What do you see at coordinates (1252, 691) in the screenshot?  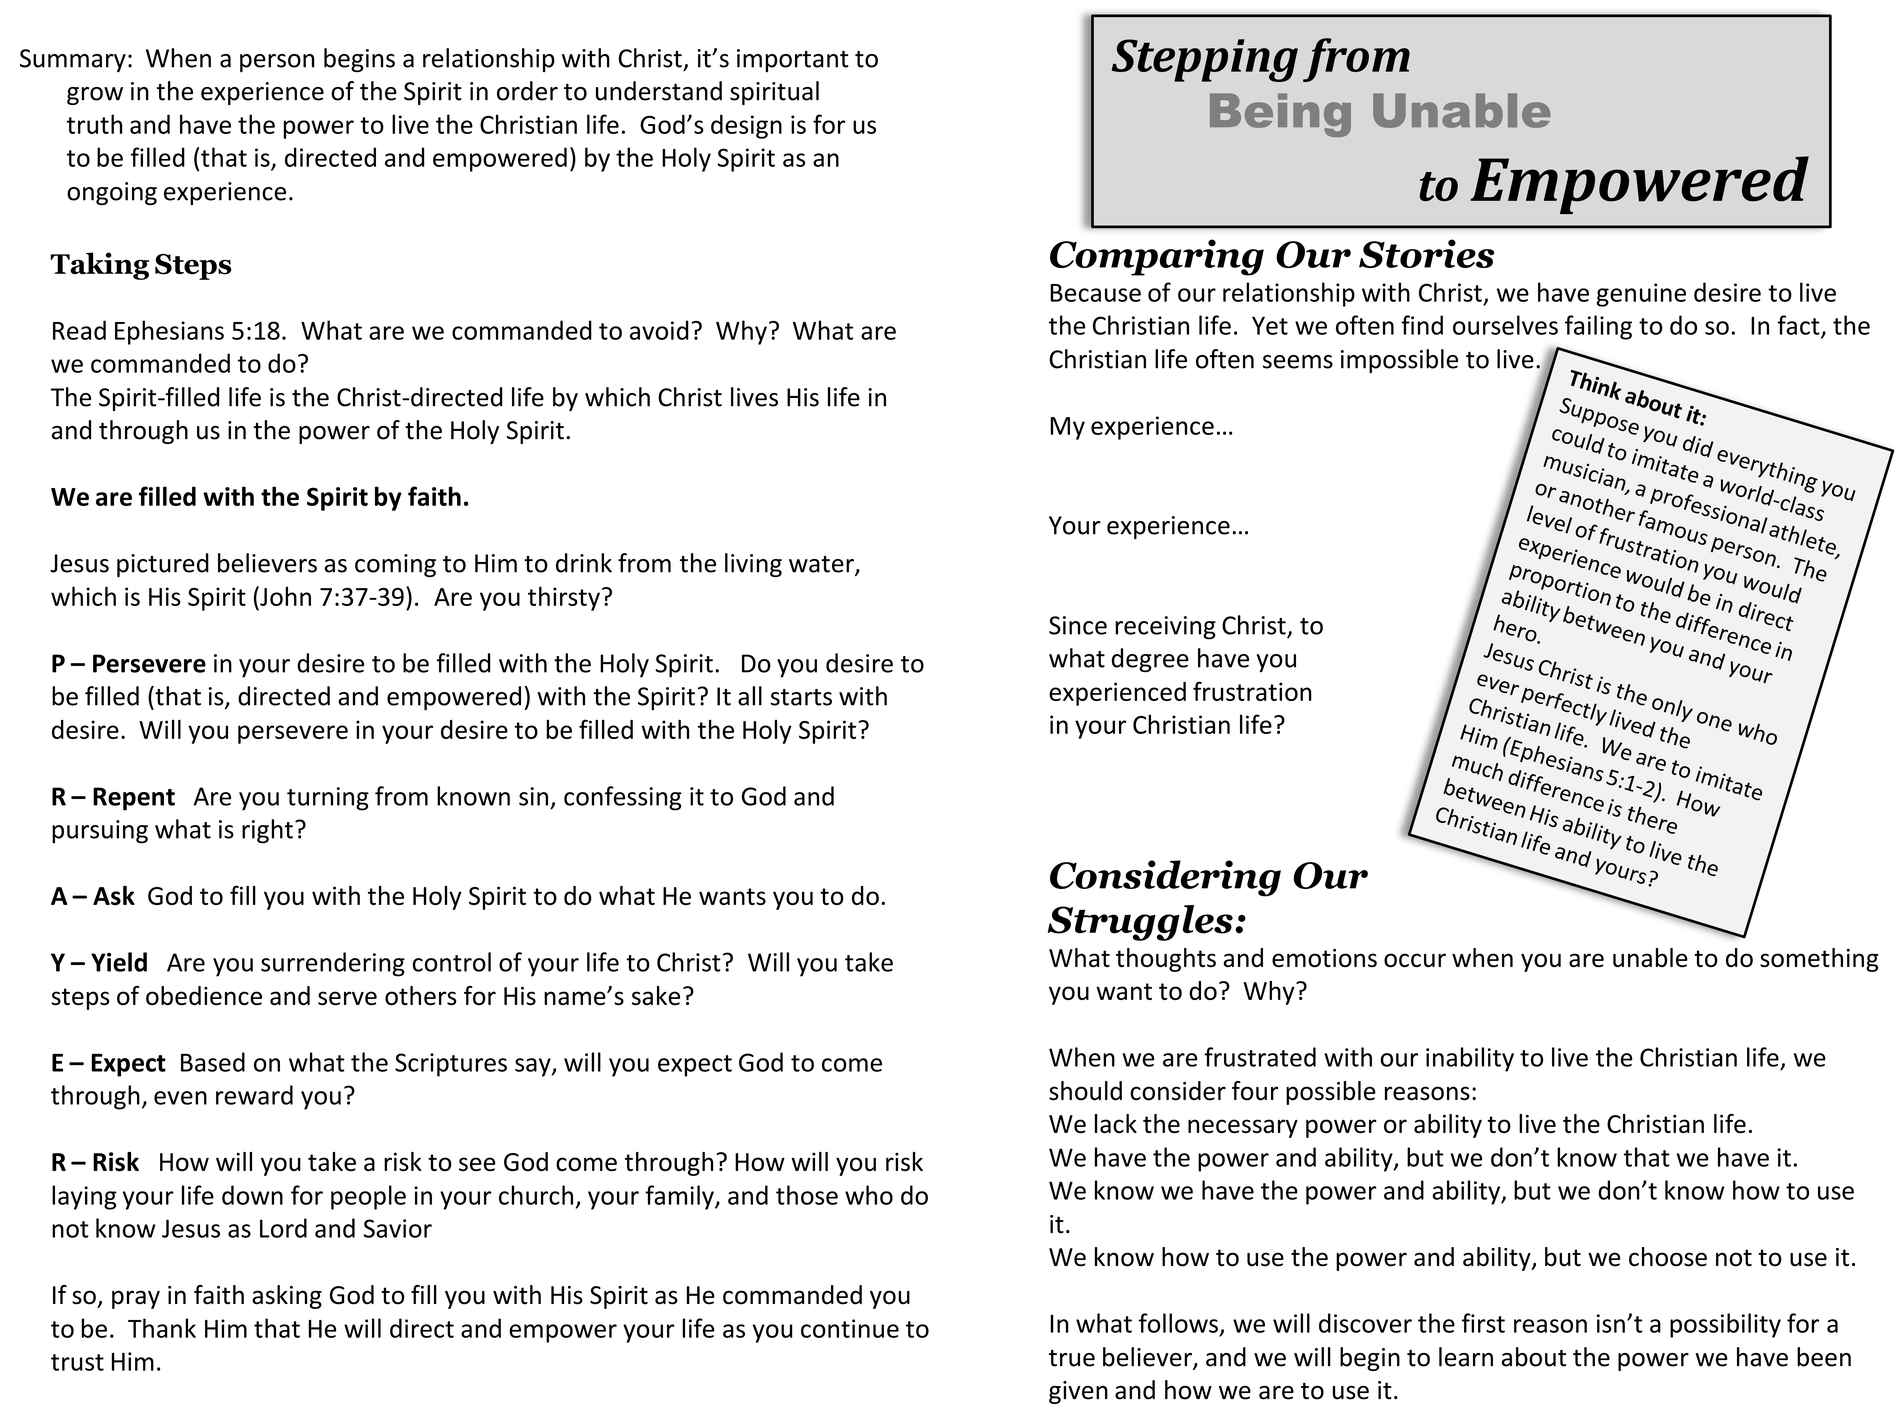 I see `frustration` at bounding box center [1252, 691].
